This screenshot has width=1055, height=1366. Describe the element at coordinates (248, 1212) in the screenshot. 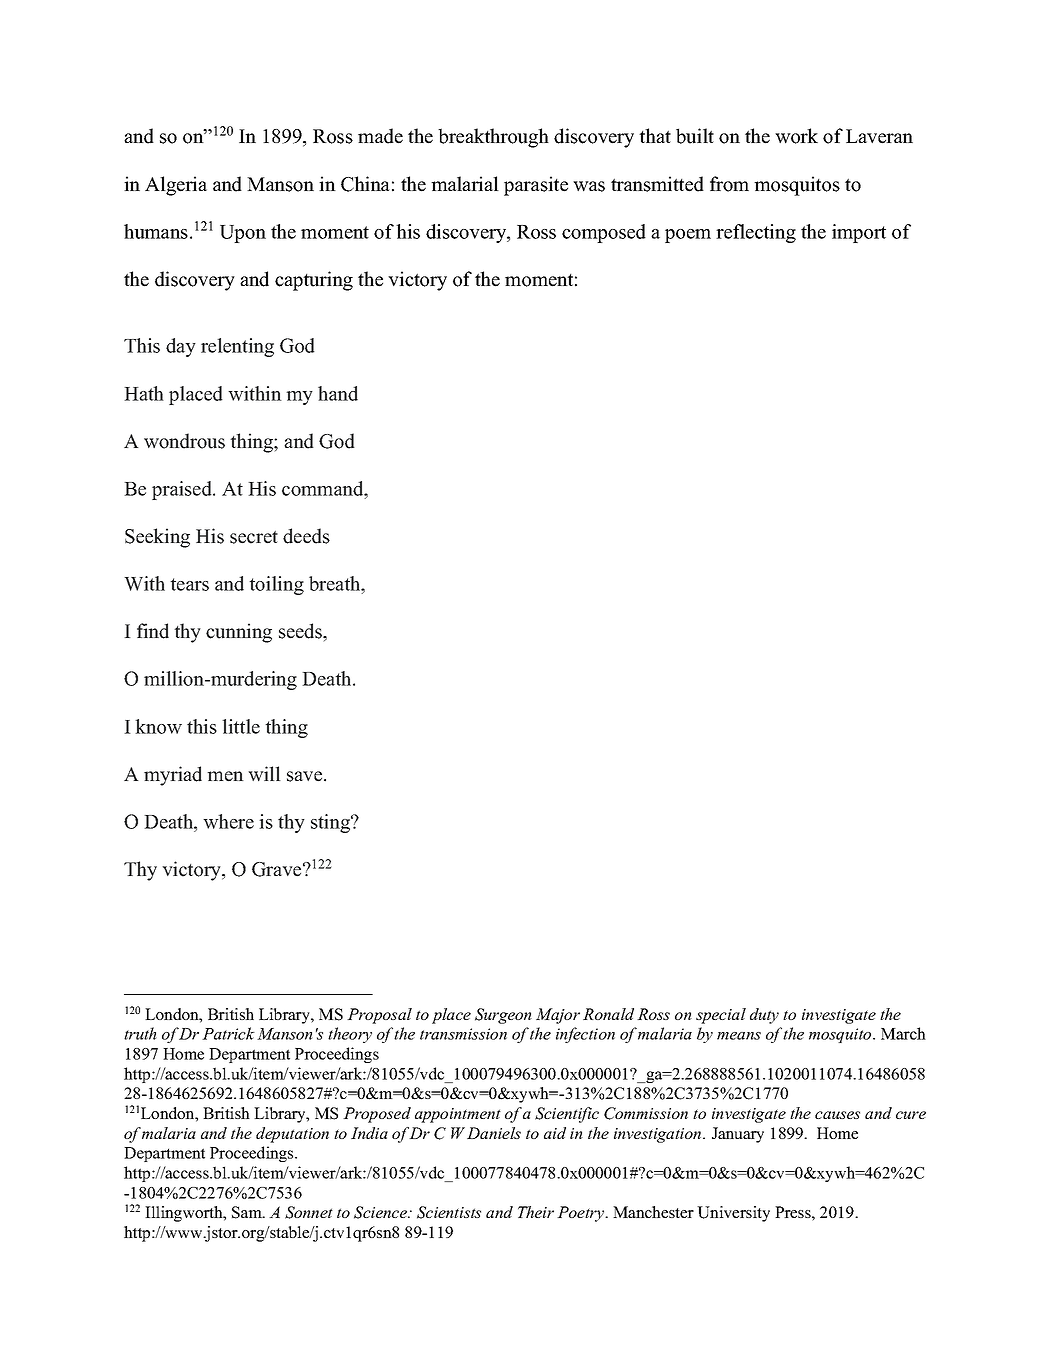

I see `Sam` at that location.
